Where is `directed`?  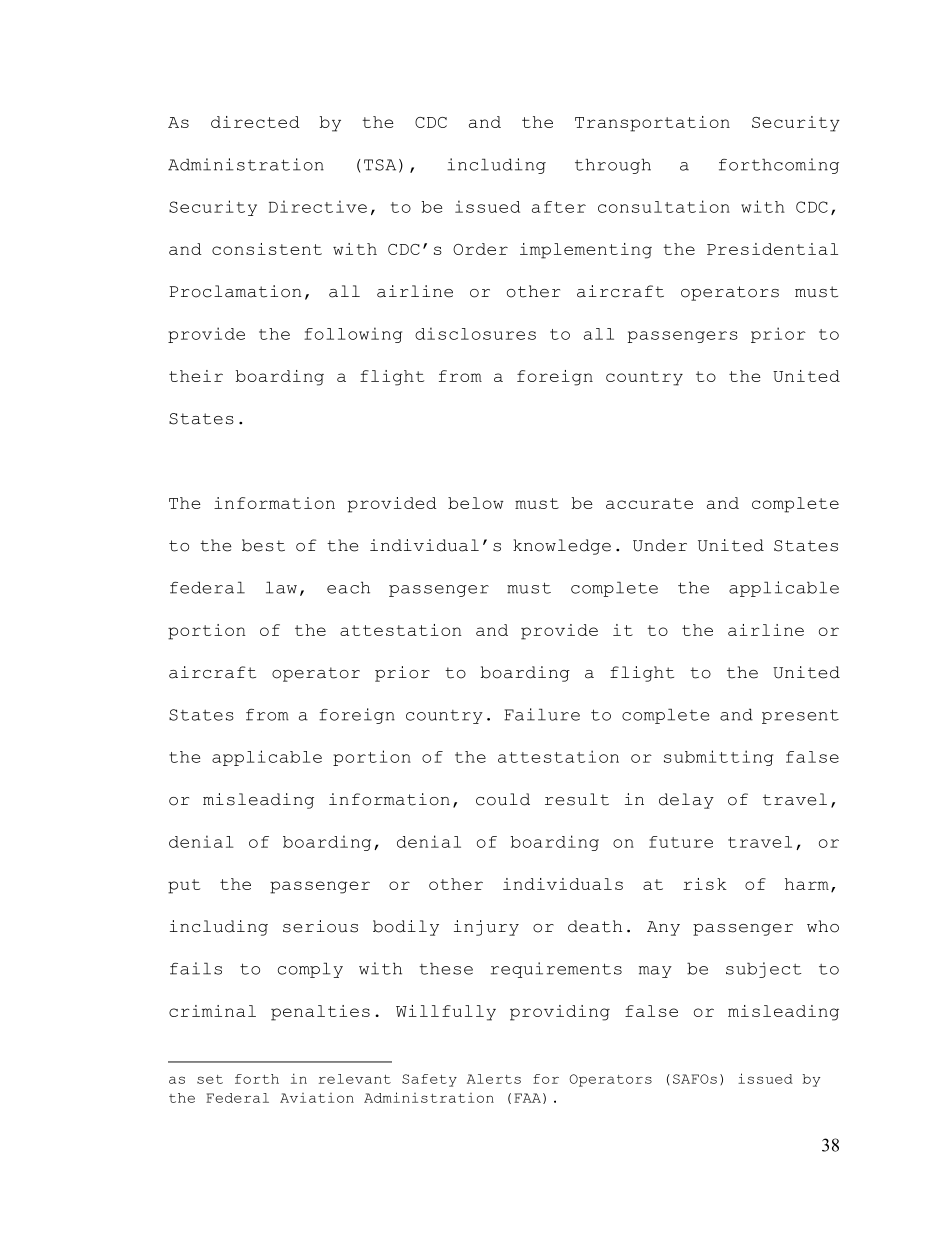
directed is located at coordinates (255, 122).
